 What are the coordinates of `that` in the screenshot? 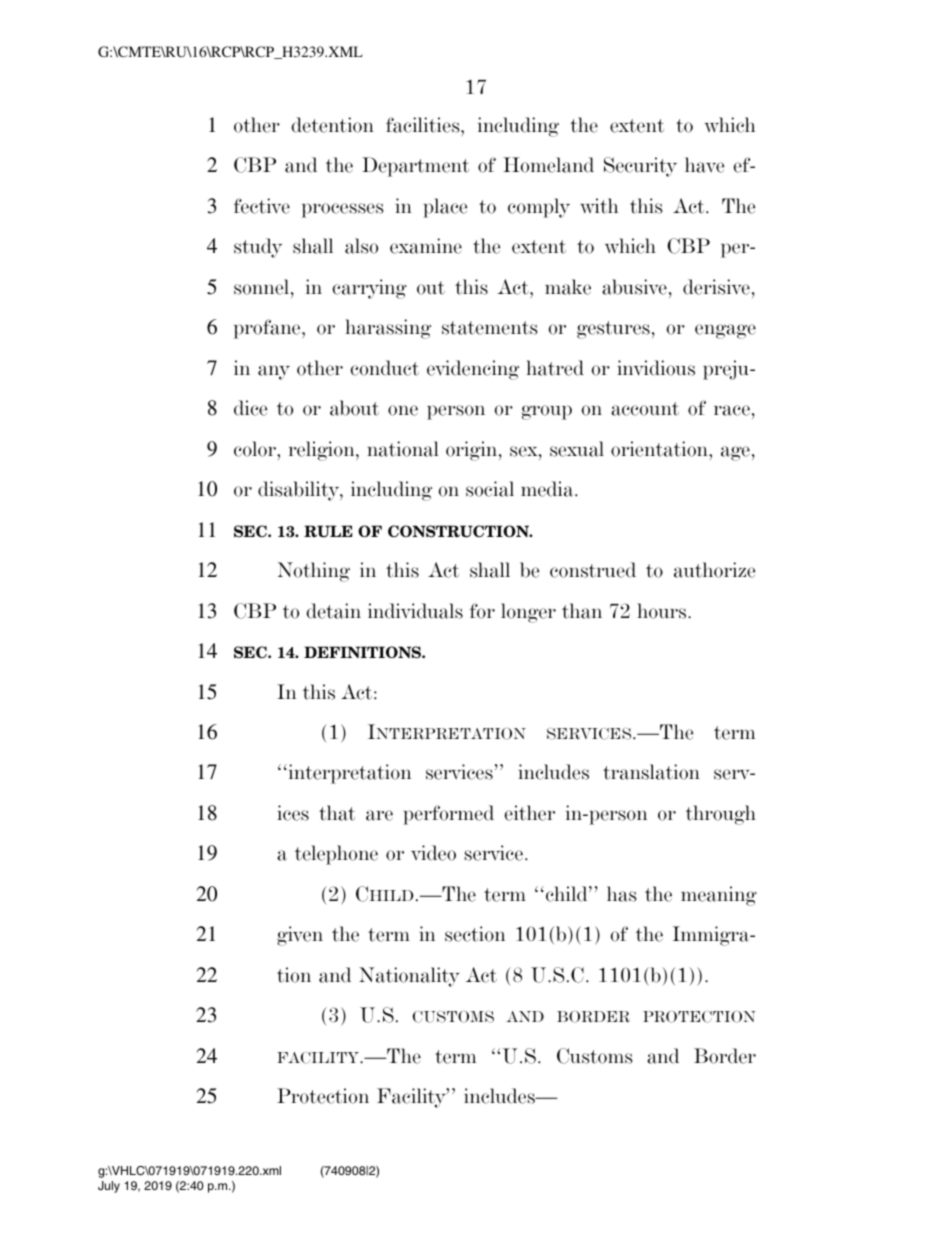 It's located at (337, 813).
